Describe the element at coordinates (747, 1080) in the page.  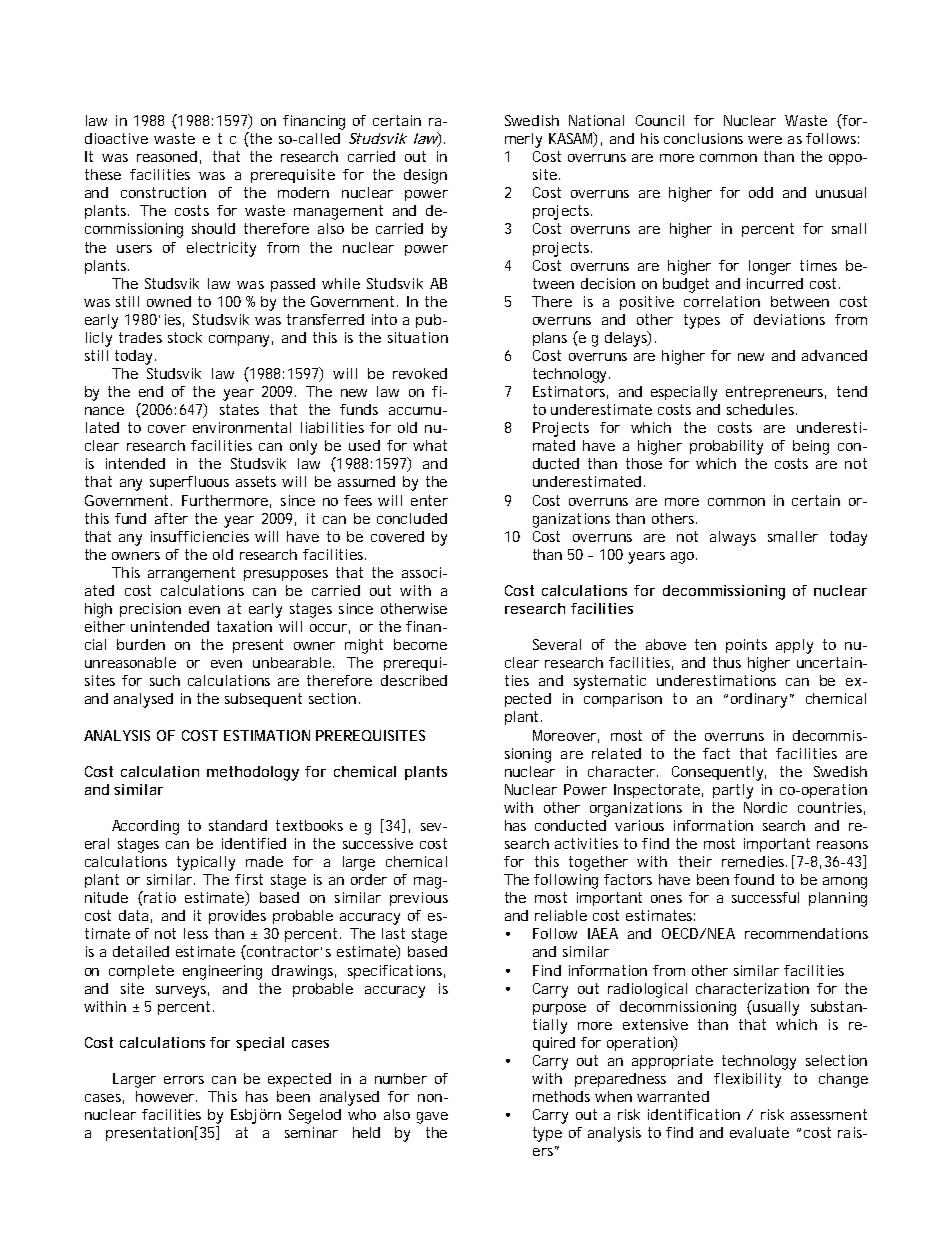
I see `flexibility` at that location.
